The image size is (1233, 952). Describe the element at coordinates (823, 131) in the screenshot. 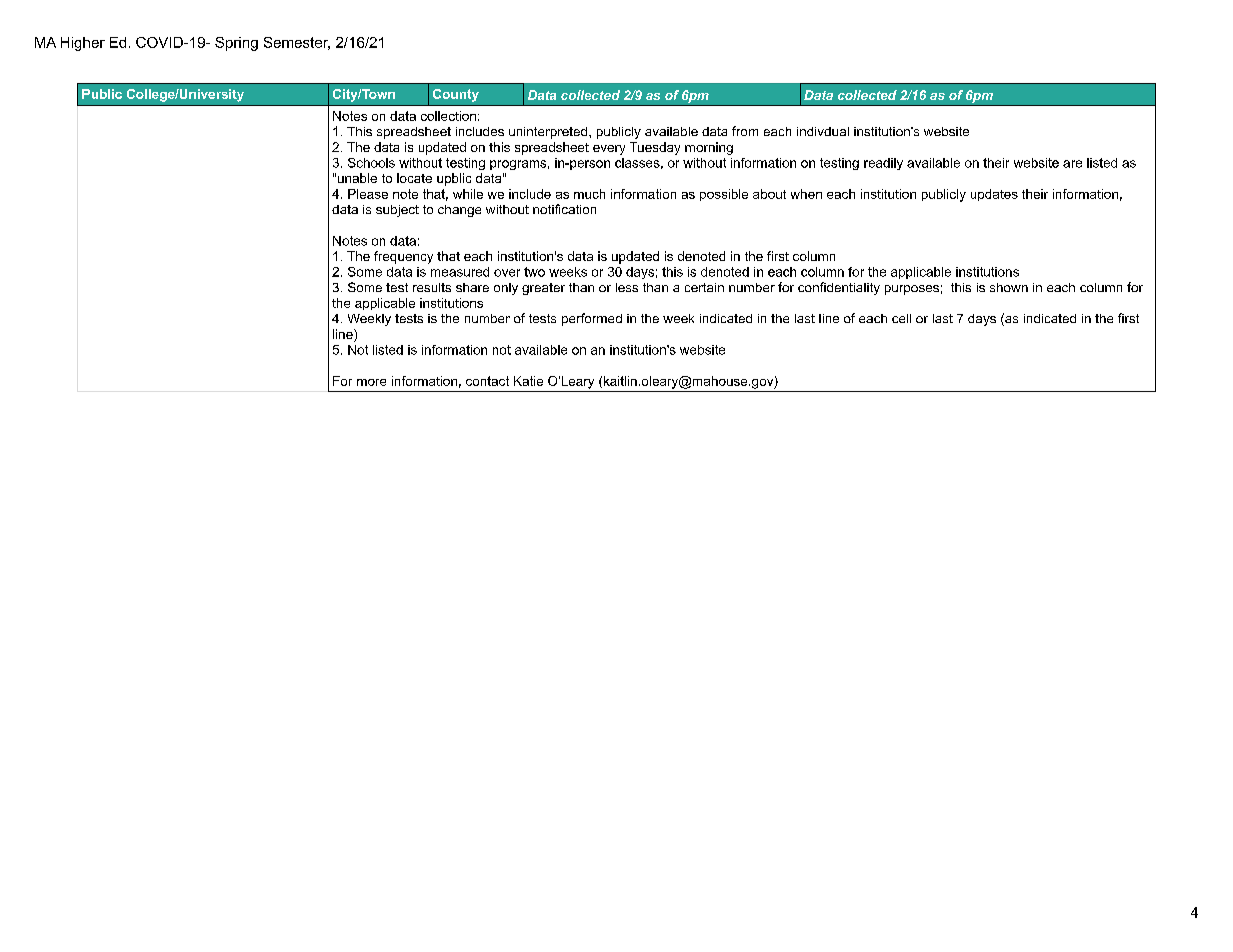

I see `indivdual` at that location.
